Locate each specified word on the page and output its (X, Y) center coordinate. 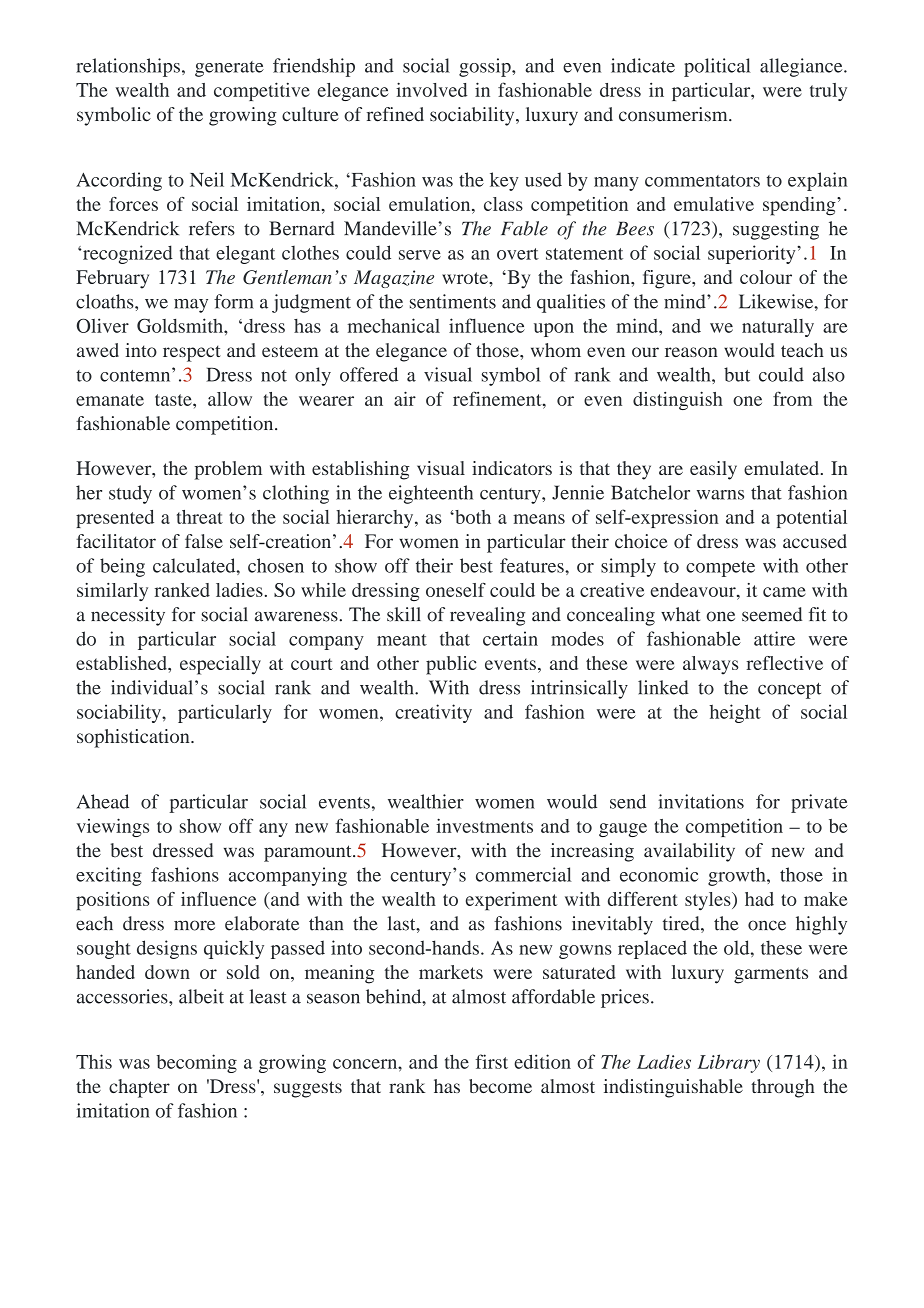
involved (431, 89)
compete (720, 569)
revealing (487, 616)
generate (229, 69)
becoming (197, 1063)
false (204, 541)
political (717, 67)
